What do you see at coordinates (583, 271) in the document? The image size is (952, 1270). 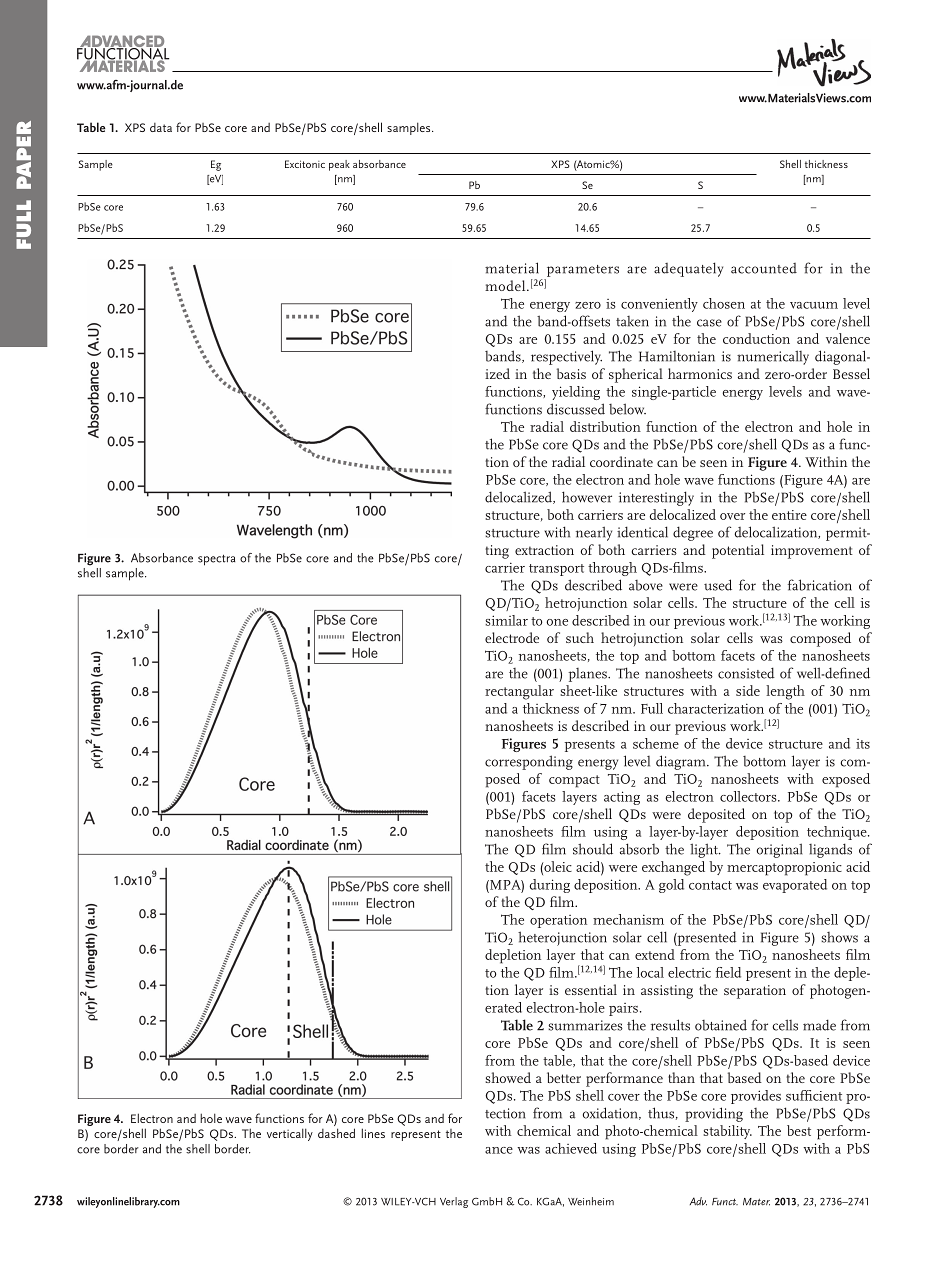 I see `parameters` at bounding box center [583, 271].
